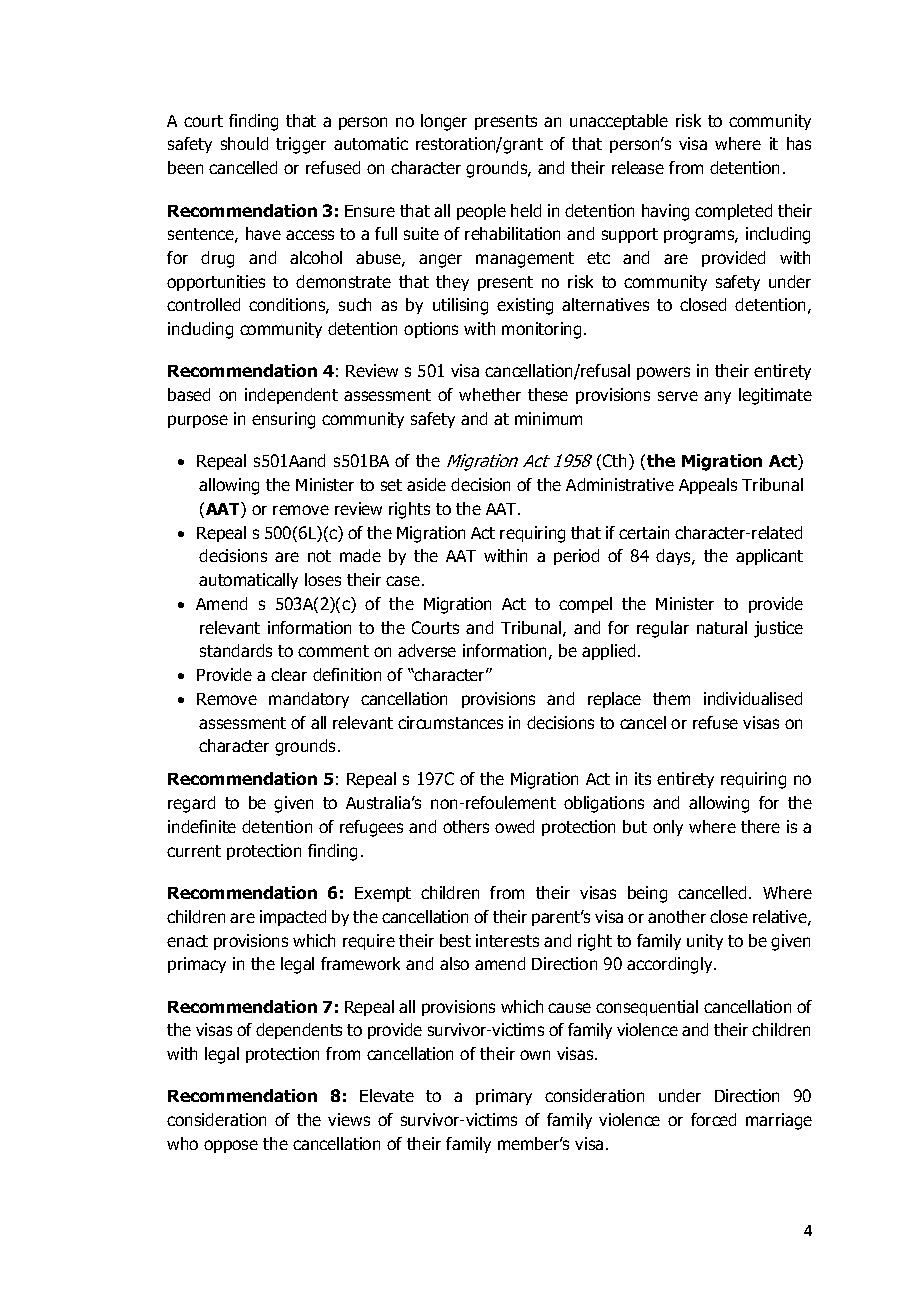  I want to click on impacted, so click(293, 918).
